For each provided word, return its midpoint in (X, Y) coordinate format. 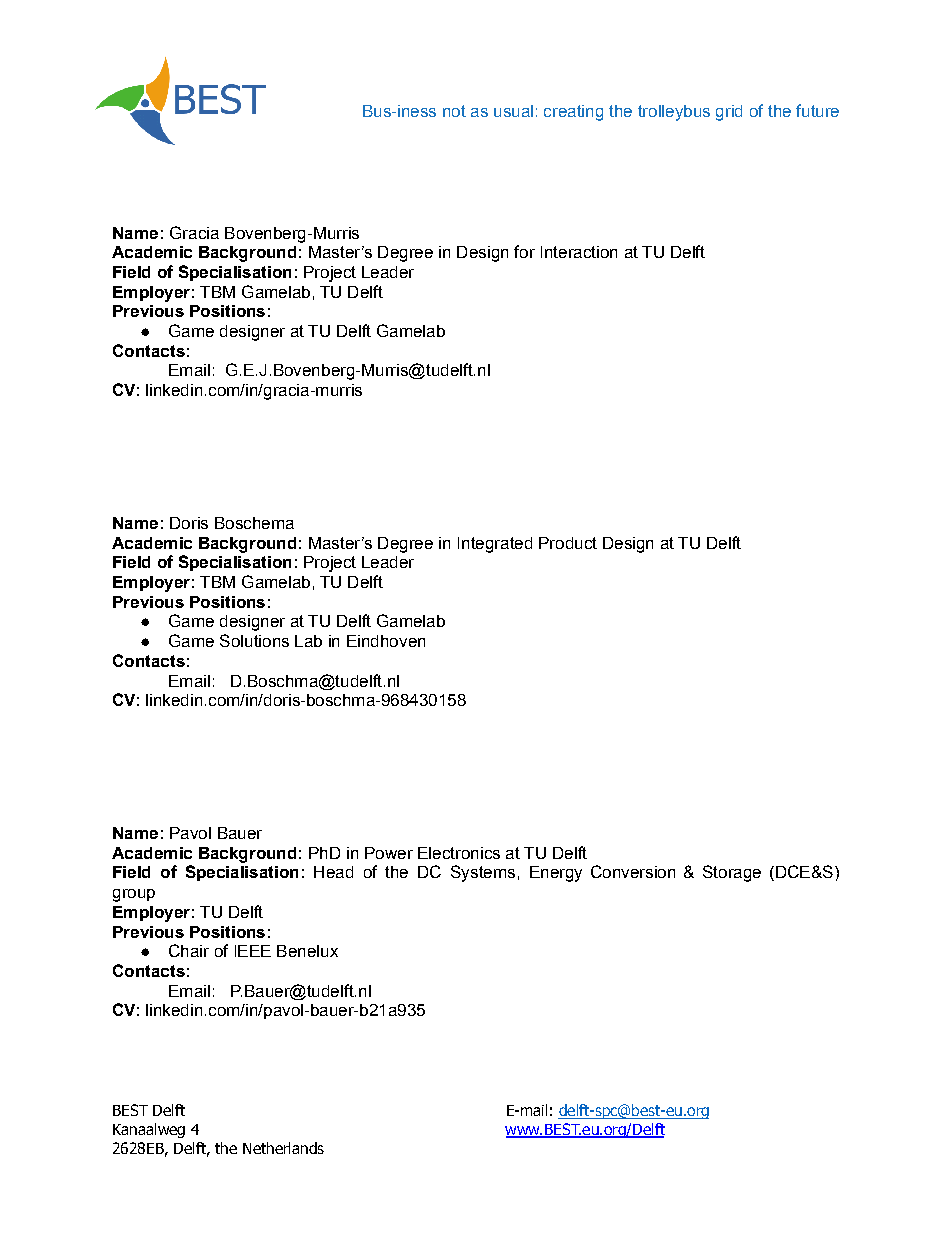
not (454, 111)
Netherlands (283, 1148)
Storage (732, 873)
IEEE (253, 951)
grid (729, 113)
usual (513, 111)
